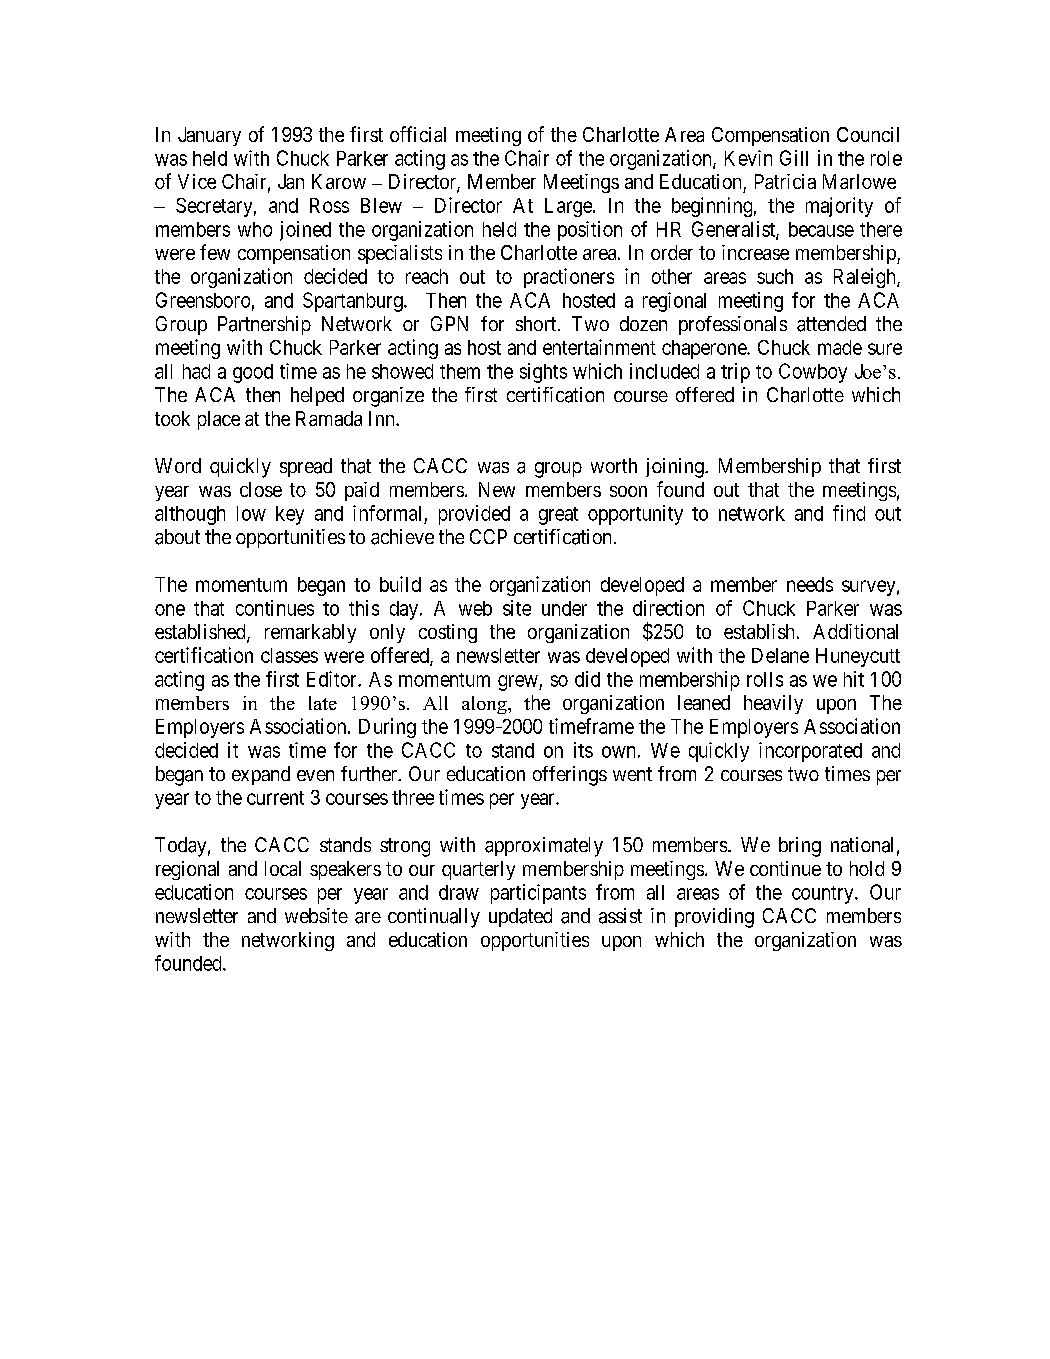 This screenshot has height=1359, width=1050. I want to click on Large, so click(569, 207).
